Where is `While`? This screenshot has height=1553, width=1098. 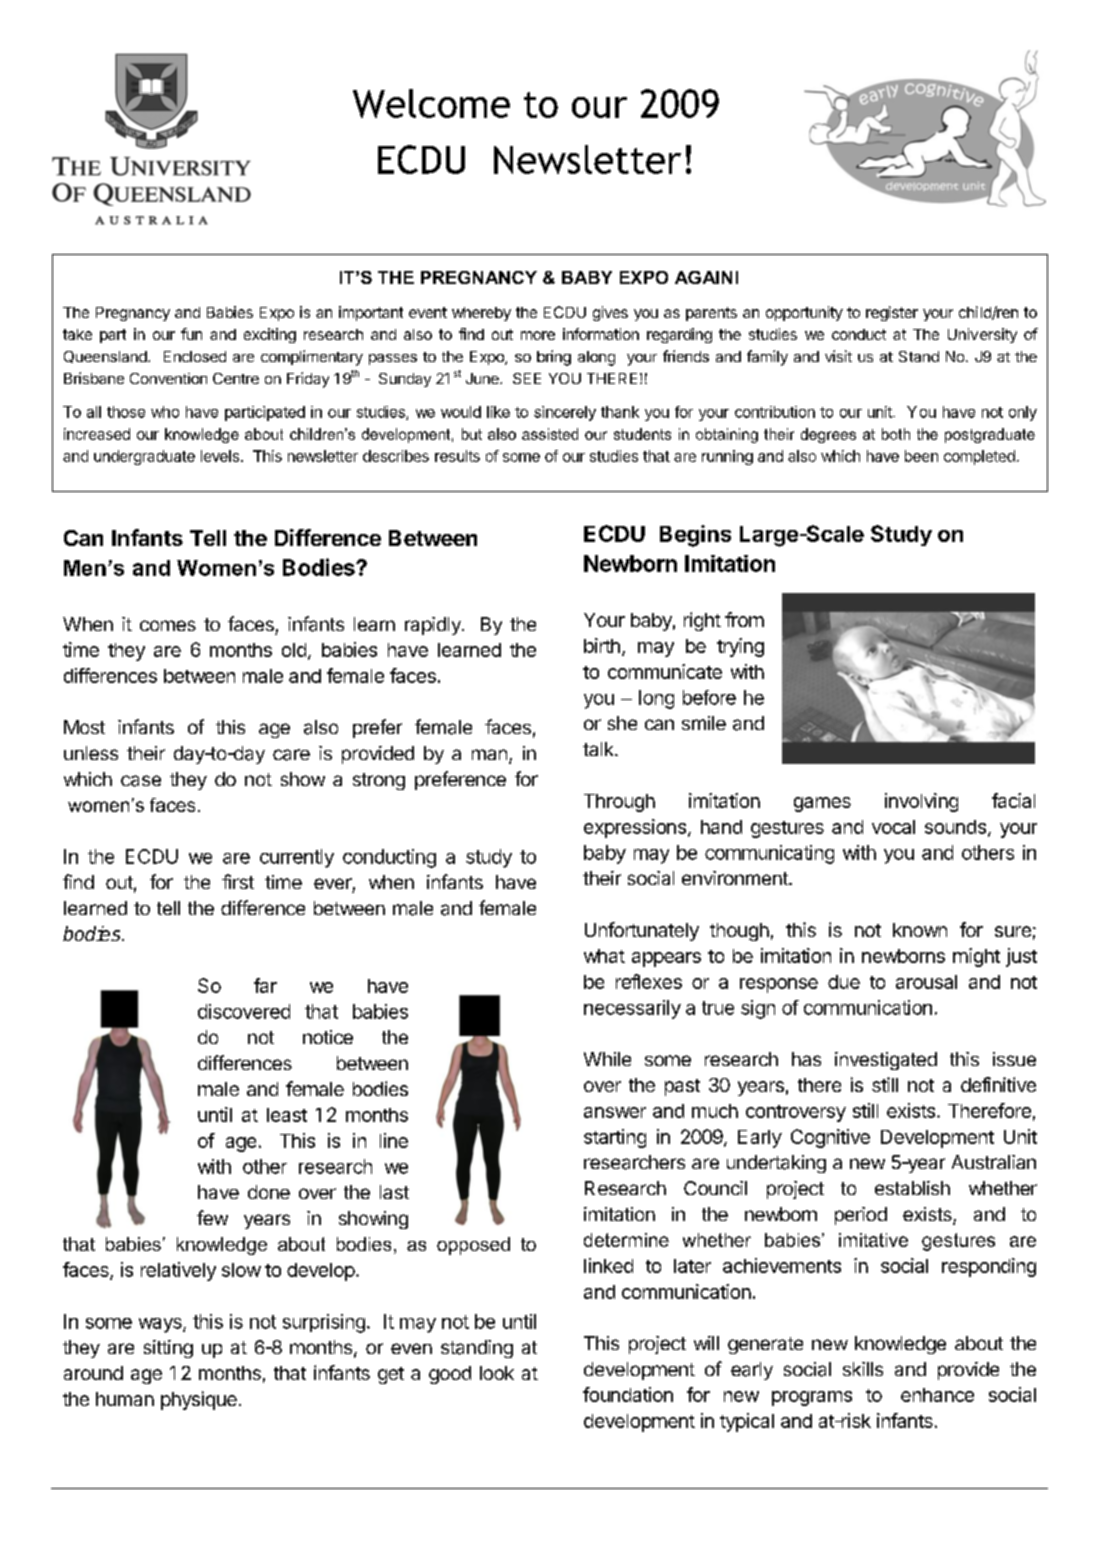
While is located at coordinates (607, 1059).
